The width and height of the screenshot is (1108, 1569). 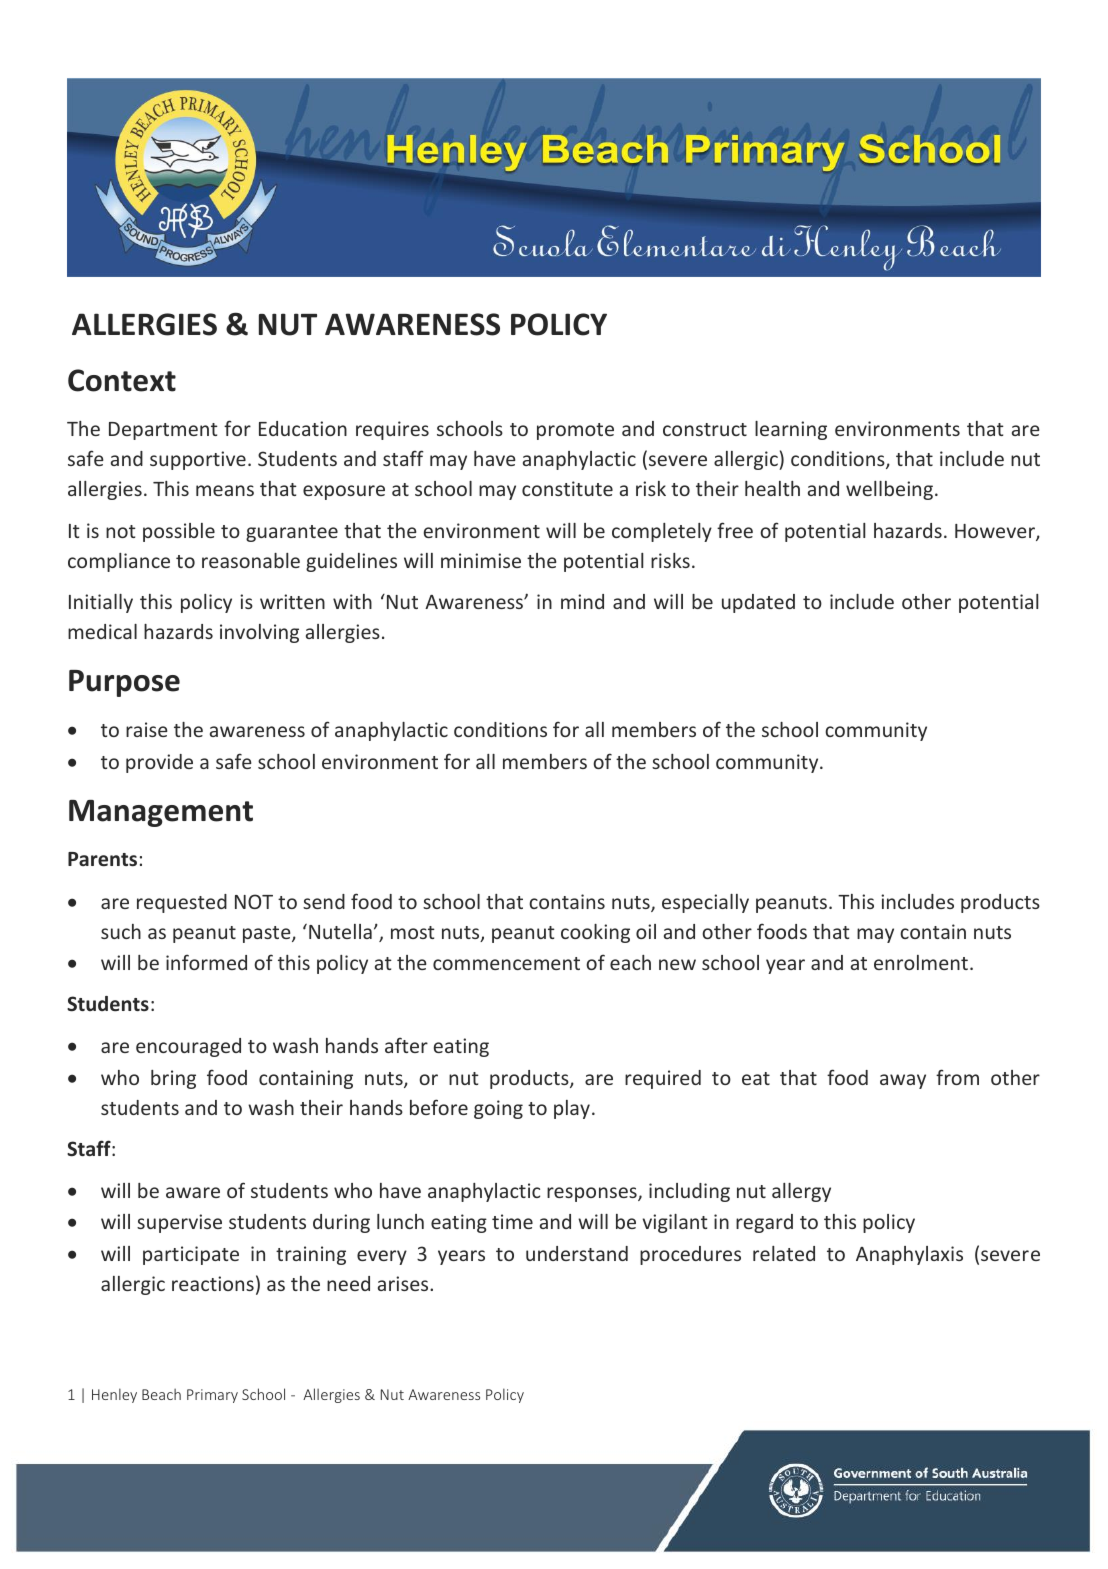 I want to click on mind, so click(x=582, y=601).
